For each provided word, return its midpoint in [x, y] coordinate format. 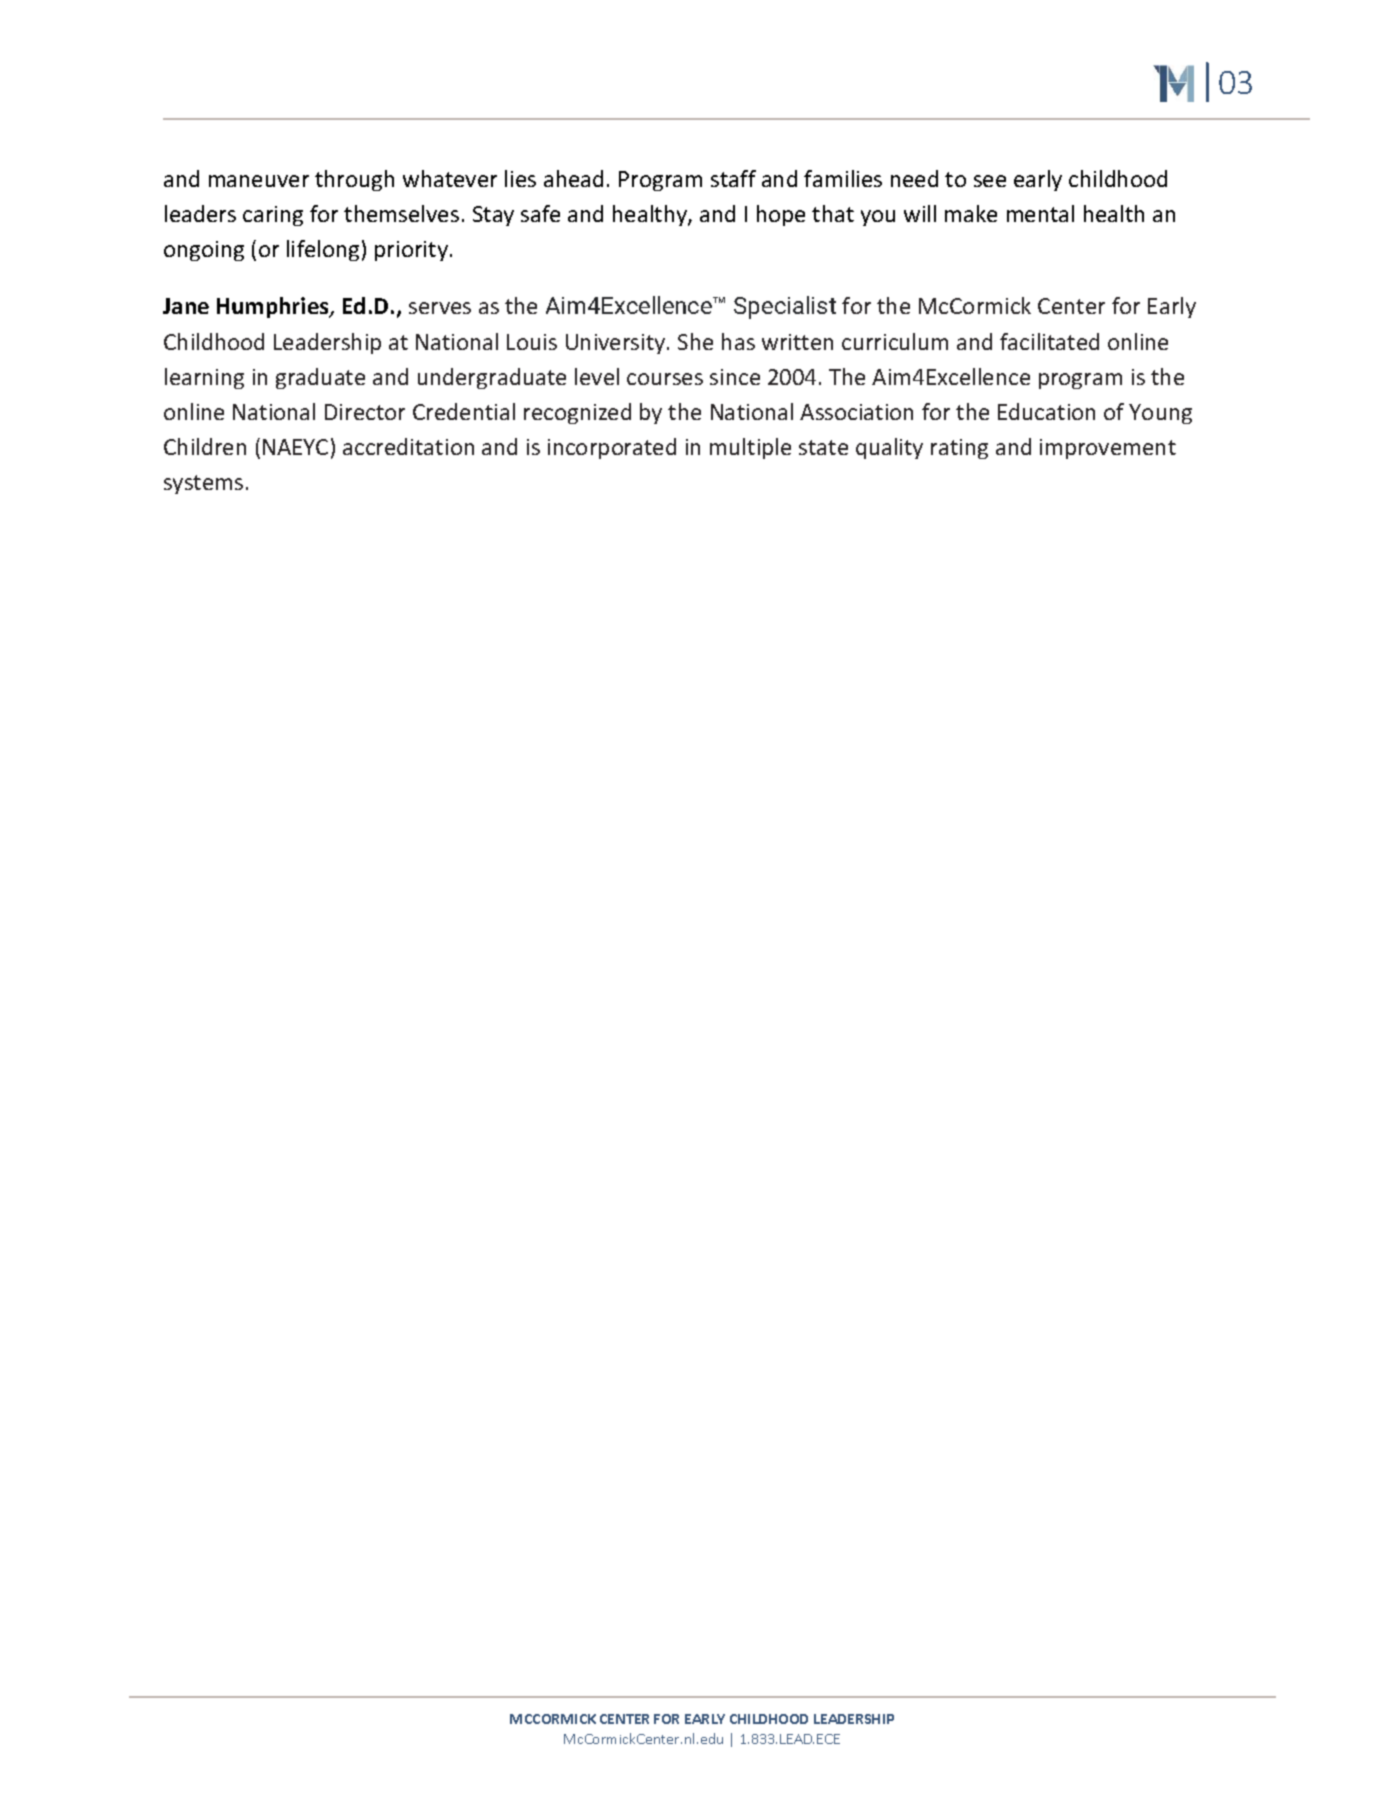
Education [1046, 411]
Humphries [274, 307]
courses [665, 379]
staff [733, 178]
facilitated [1049, 341]
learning [204, 378]
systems [203, 484]
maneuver [259, 181]
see [990, 181]
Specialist [785, 307]
